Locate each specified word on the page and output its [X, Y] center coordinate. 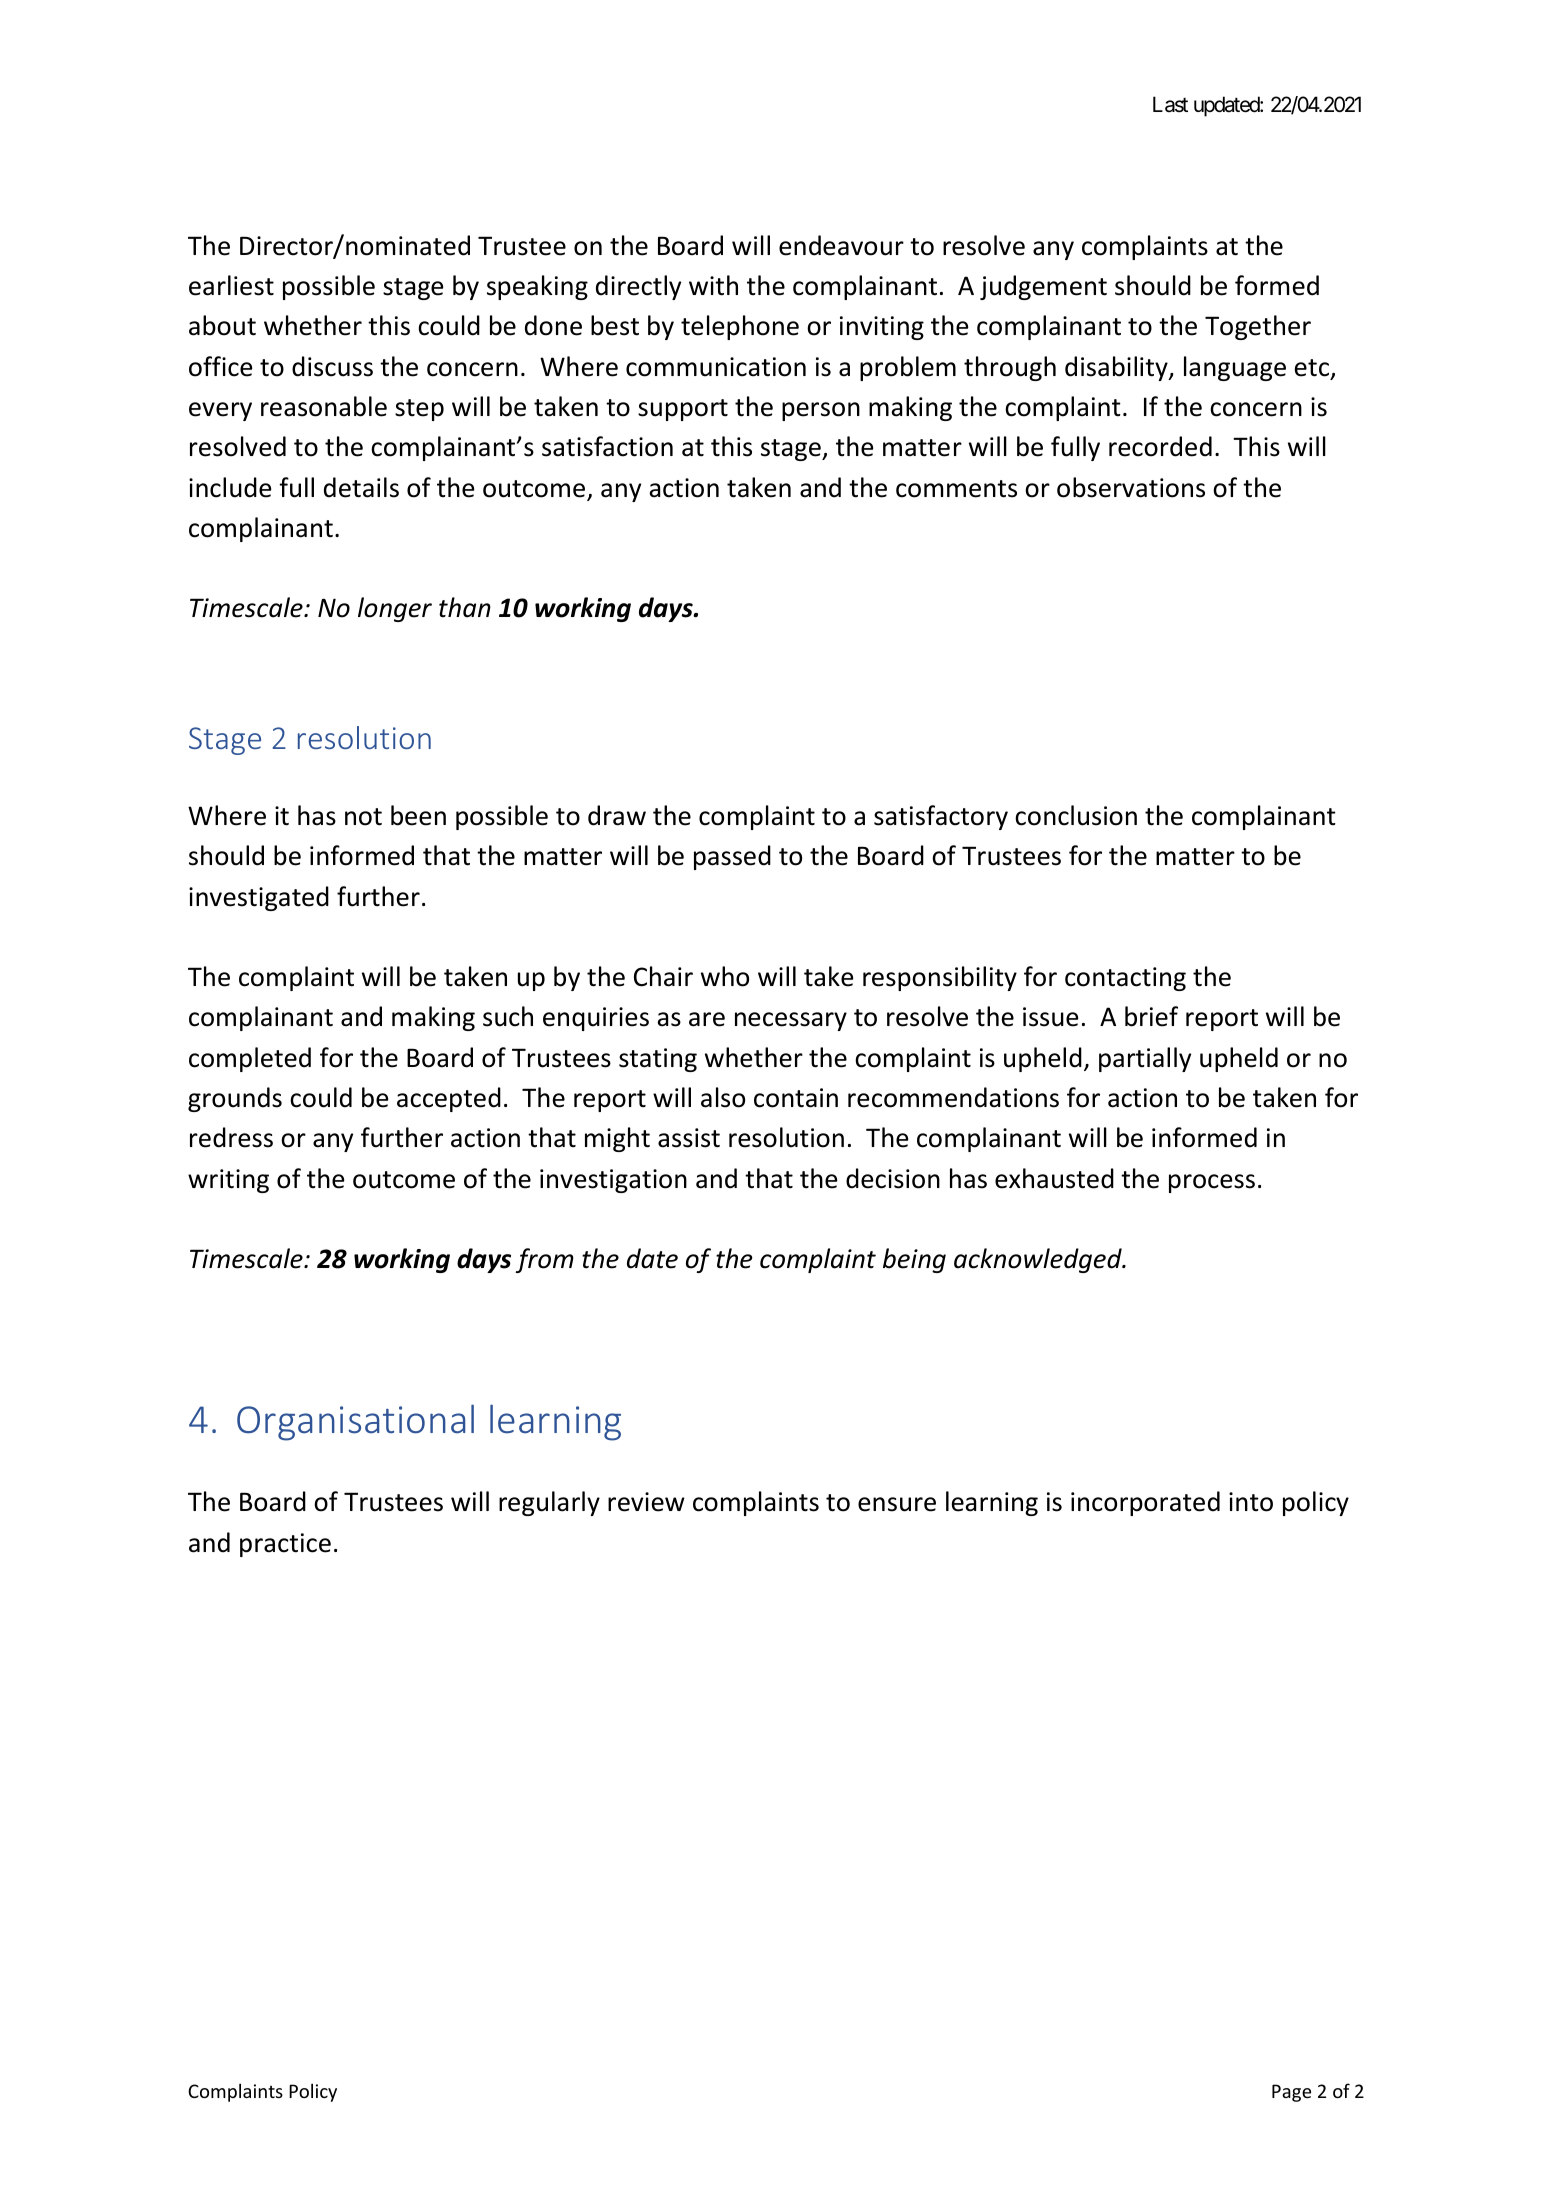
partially [1145, 1059]
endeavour [841, 245]
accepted [449, 1099]
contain [796, 1098]
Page [1291, 2093]
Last [1170, 104]
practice [285, 1545]
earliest [231, 285]
